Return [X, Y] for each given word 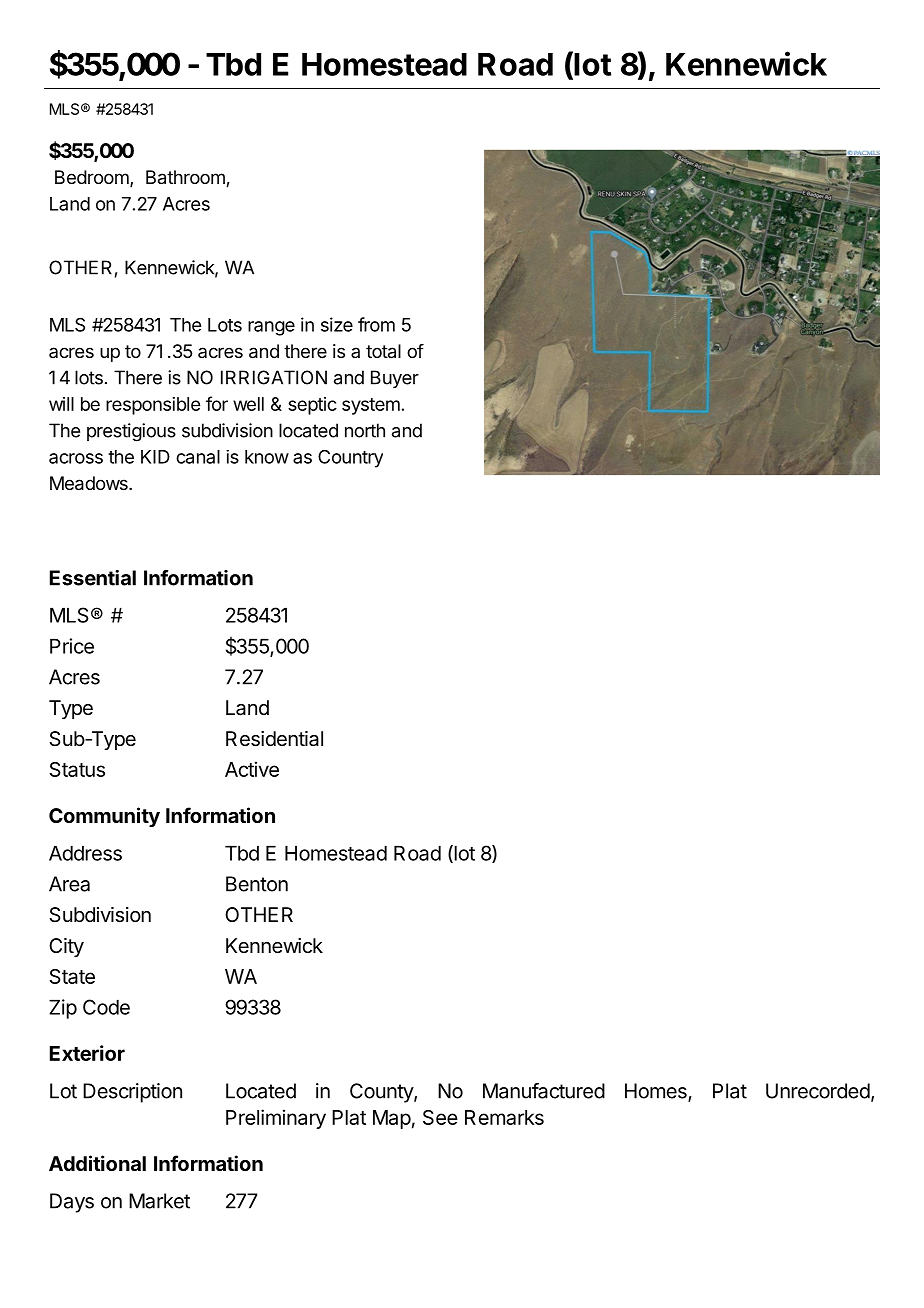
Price [72, 646]
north [365, 430]
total [383, 351]
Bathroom [186, 178]
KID [155, 457]
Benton [257, 884]
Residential [274, 739]
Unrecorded [818, 1091]
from [376, 324]
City [66, 947]
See [440, 1117]
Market [159, 1201]
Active [252, 769]
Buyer [395, 379]
